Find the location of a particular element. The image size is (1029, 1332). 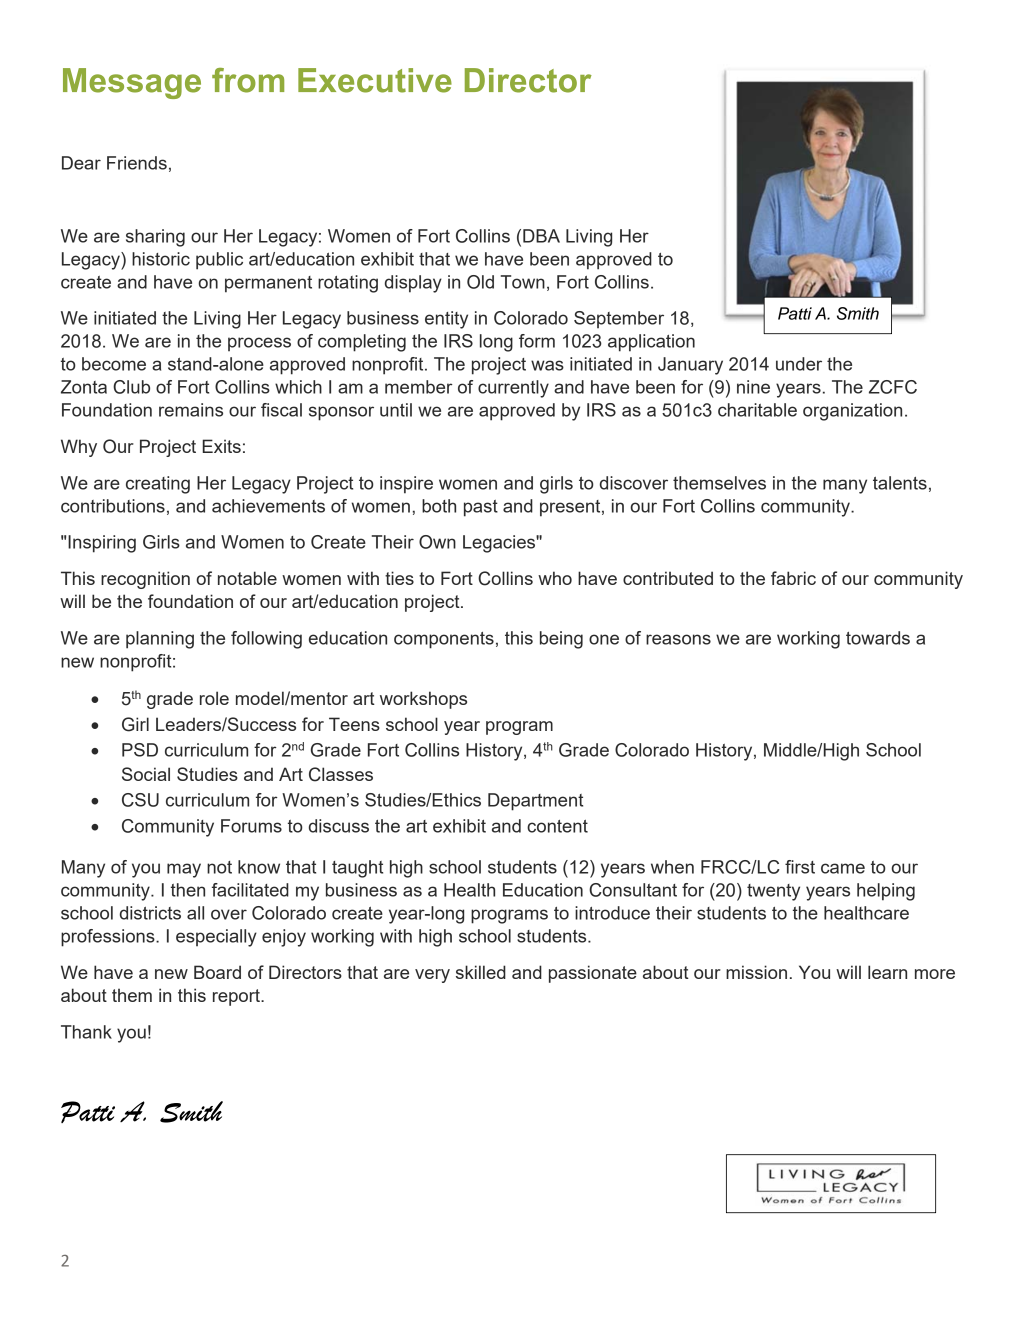

fabric is located at coordinates (793, 578).
